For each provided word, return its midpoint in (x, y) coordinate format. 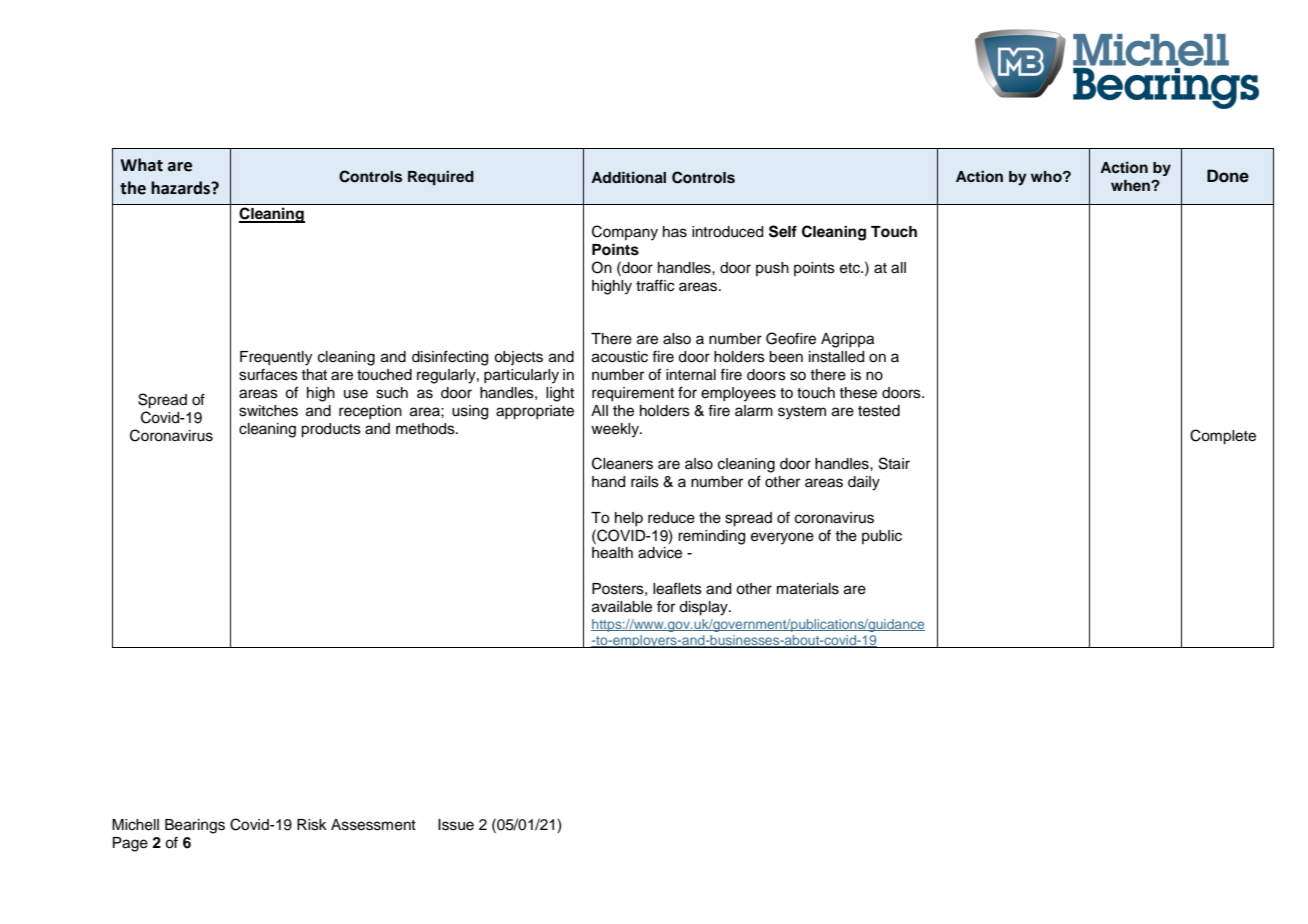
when (1131, 185)
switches (268, 411)
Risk (312, 825)
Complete (1223, 437)
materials (808, 589)
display (704, 608)
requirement (633, 394)
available (622, 607)
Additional (628, 177)
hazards (182, 188)
